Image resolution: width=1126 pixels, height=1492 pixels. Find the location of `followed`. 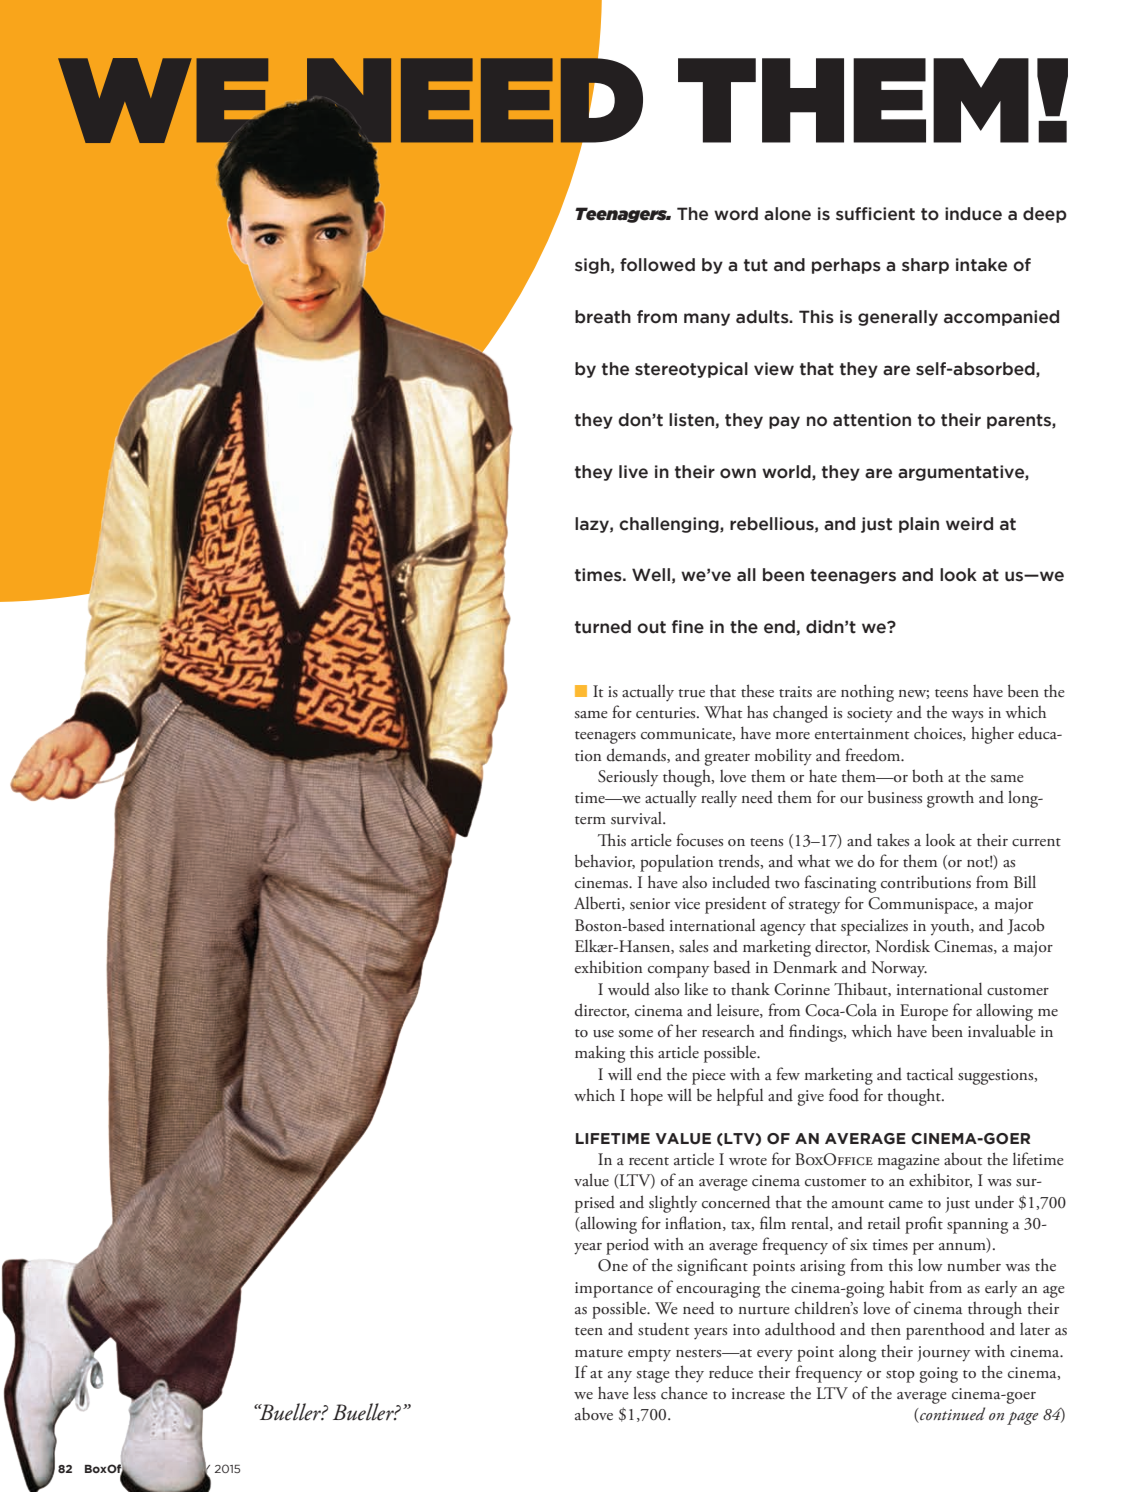

followed is located at coordinates (657, 265).
